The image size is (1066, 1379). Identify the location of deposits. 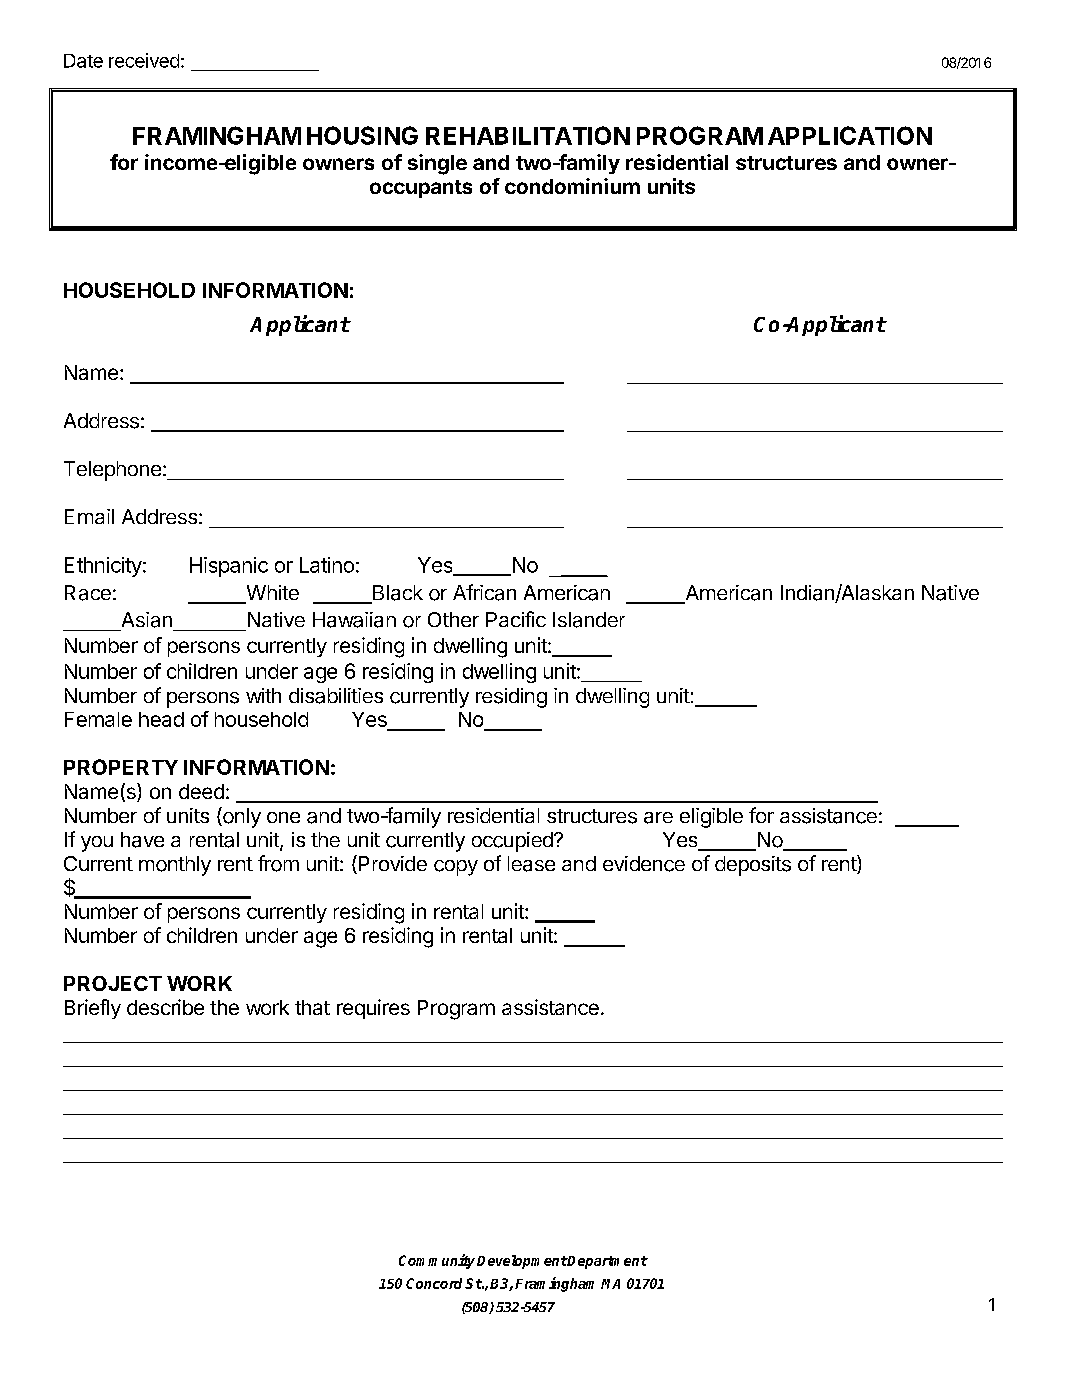
(753, 866).
